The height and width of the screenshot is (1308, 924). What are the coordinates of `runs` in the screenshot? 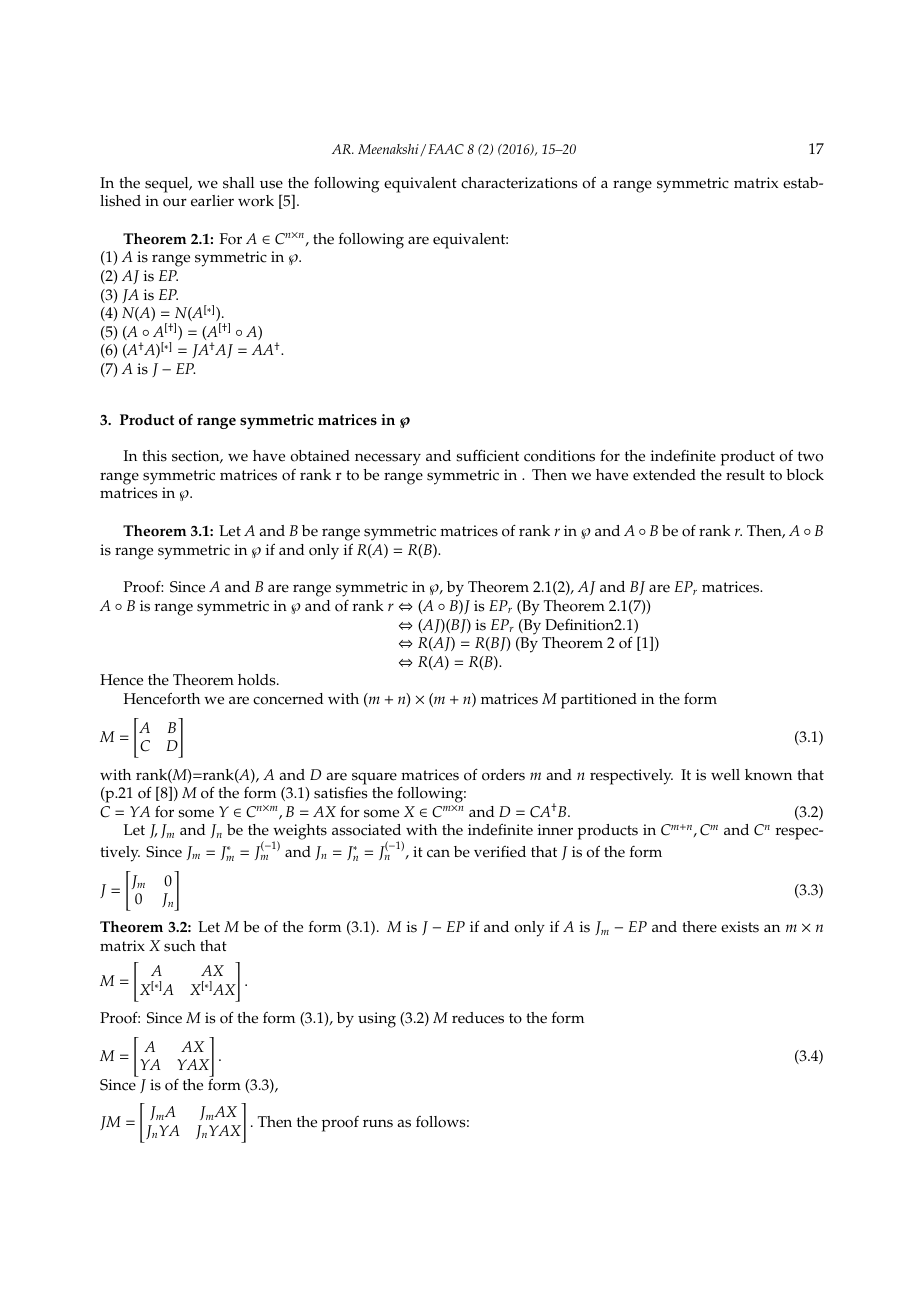 It's located at (378, 1124).
